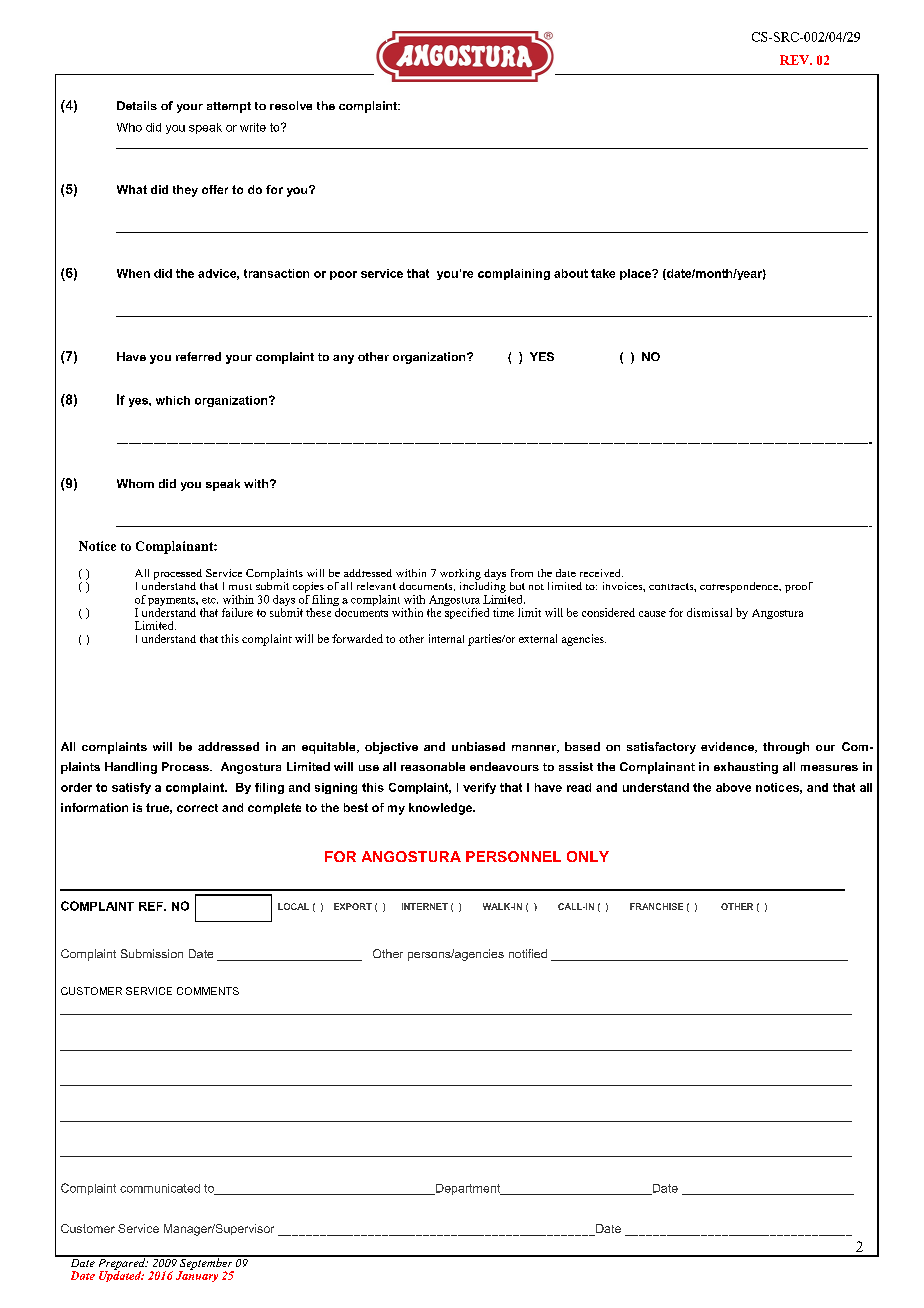 The image size is (924, 1308). What do you see at coordinates (709, 612) in the document?
I see `dismissal` at bounding box center [709, 612].
